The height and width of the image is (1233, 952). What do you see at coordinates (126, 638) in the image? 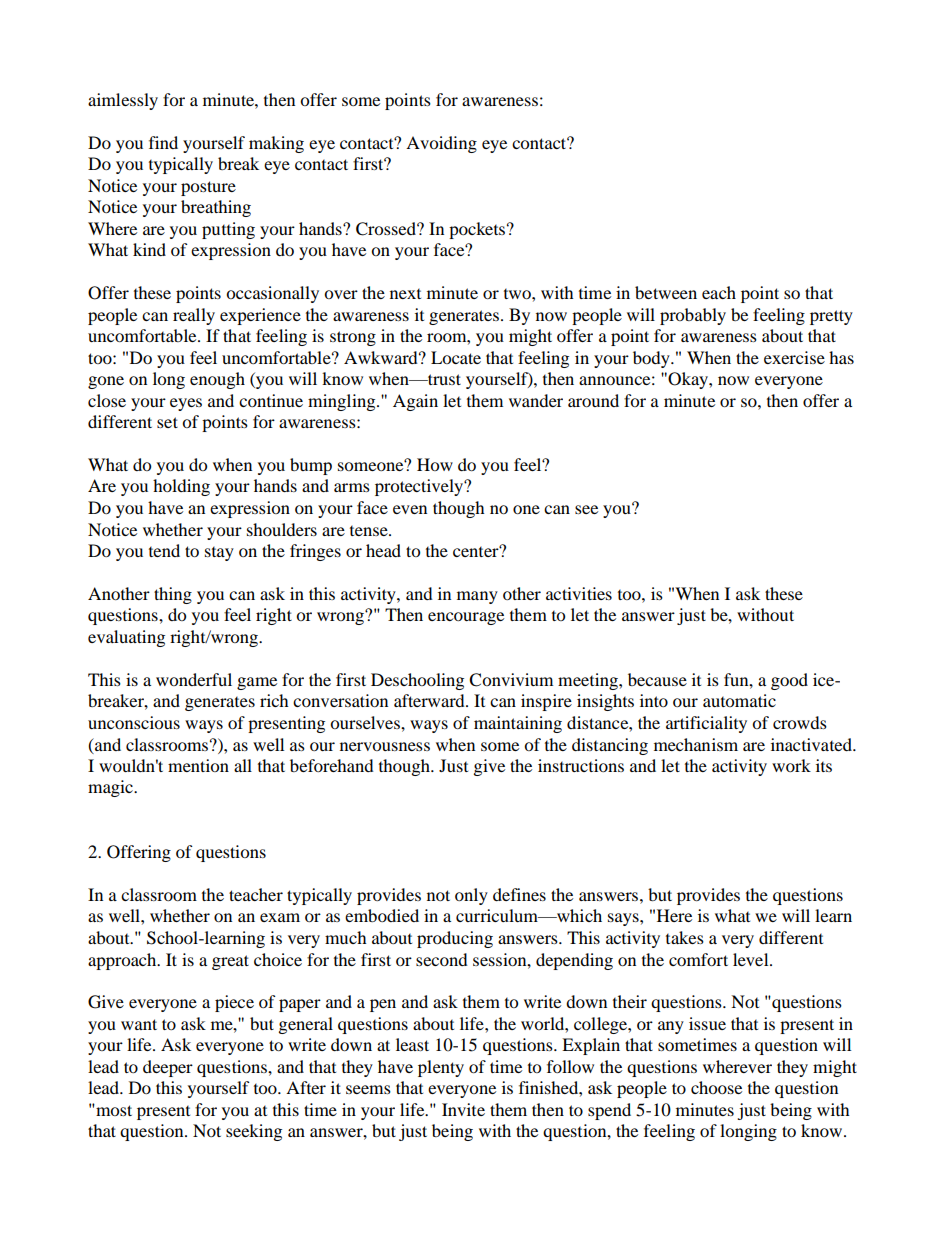
I see `evaluating` at bounding box center [126, 638].
